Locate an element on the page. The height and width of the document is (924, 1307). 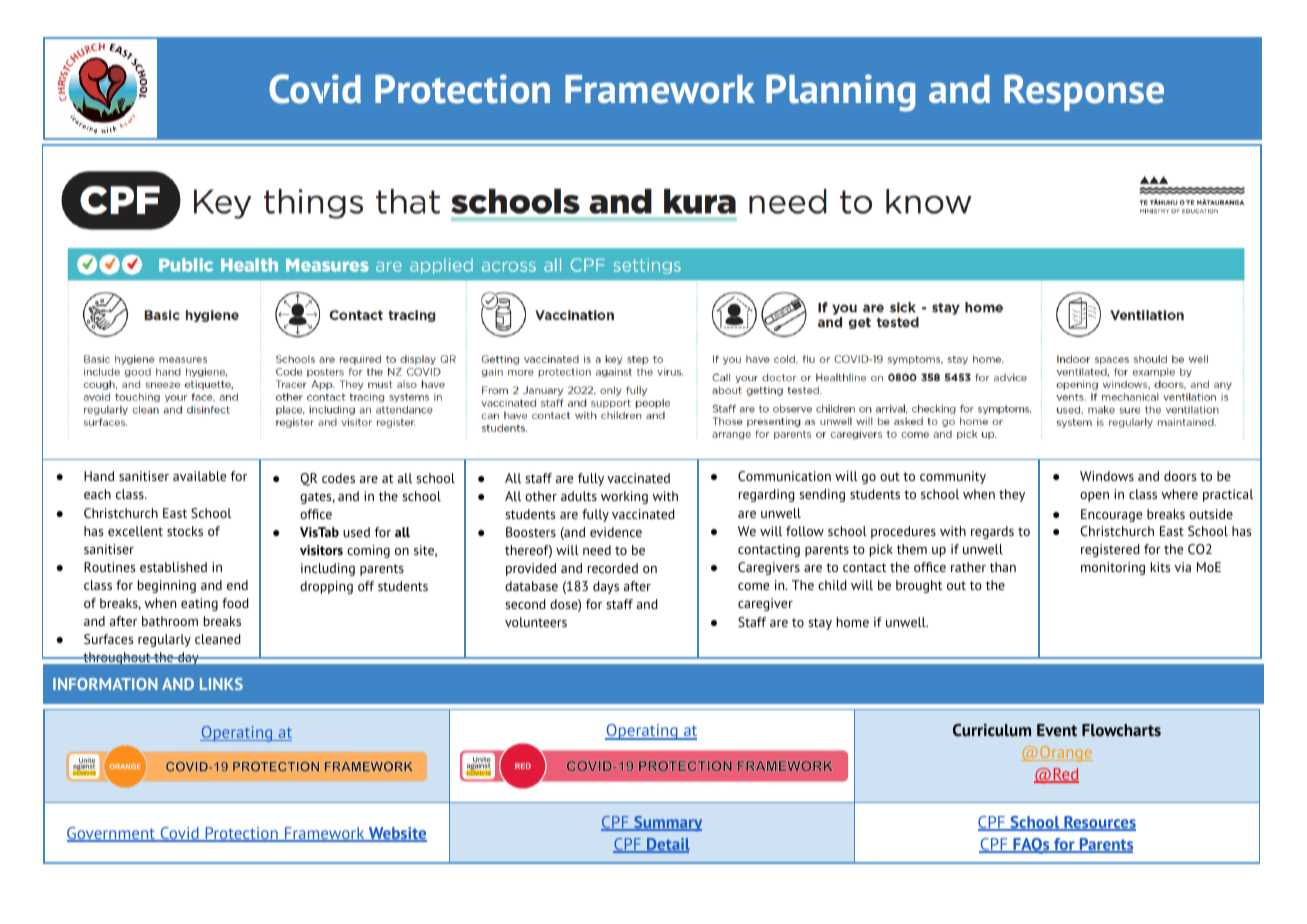
available is located at coordinates (199, 476).
